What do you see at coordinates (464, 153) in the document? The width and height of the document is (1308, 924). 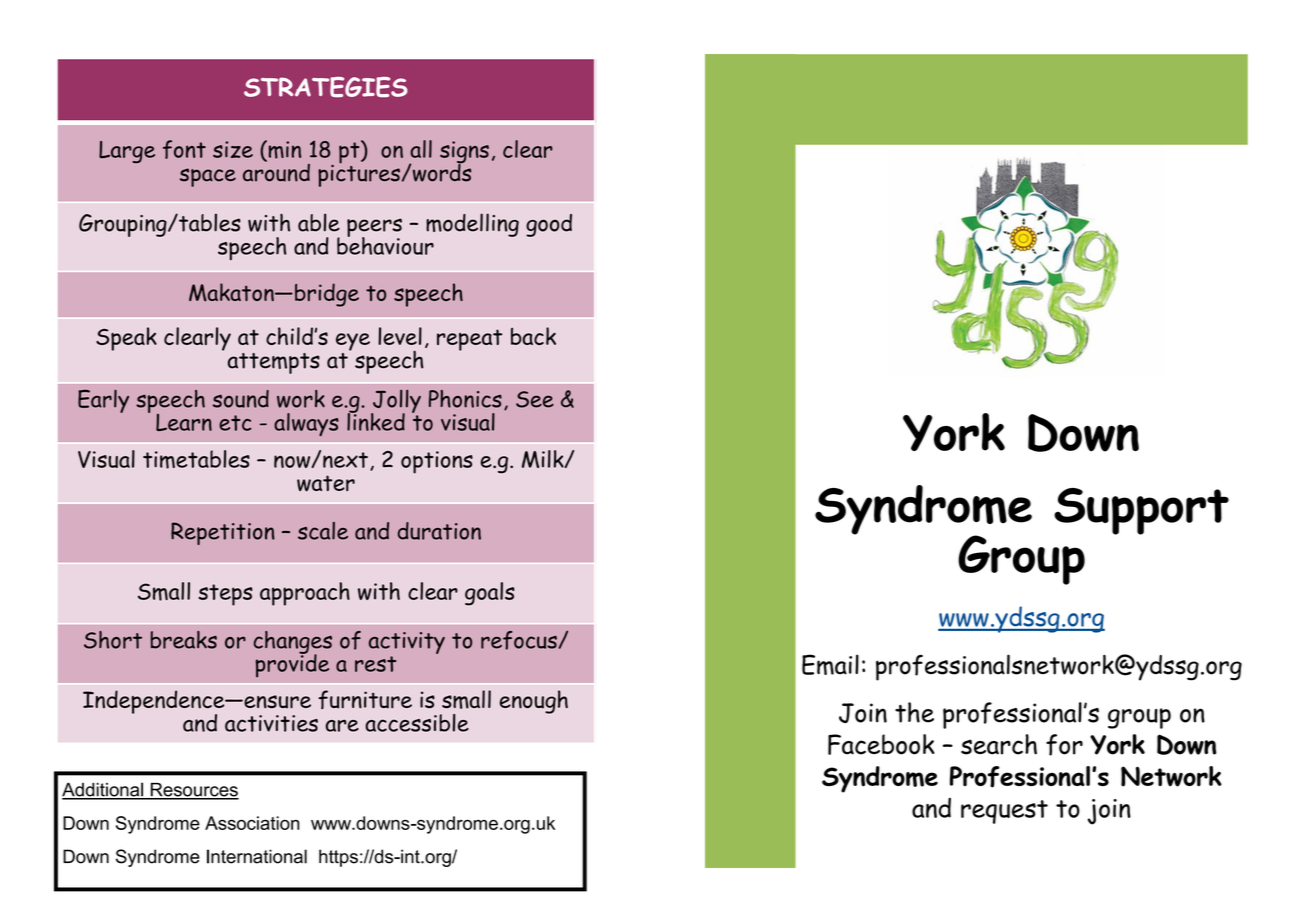 I see `signs` at bounding box center [464, 153].
